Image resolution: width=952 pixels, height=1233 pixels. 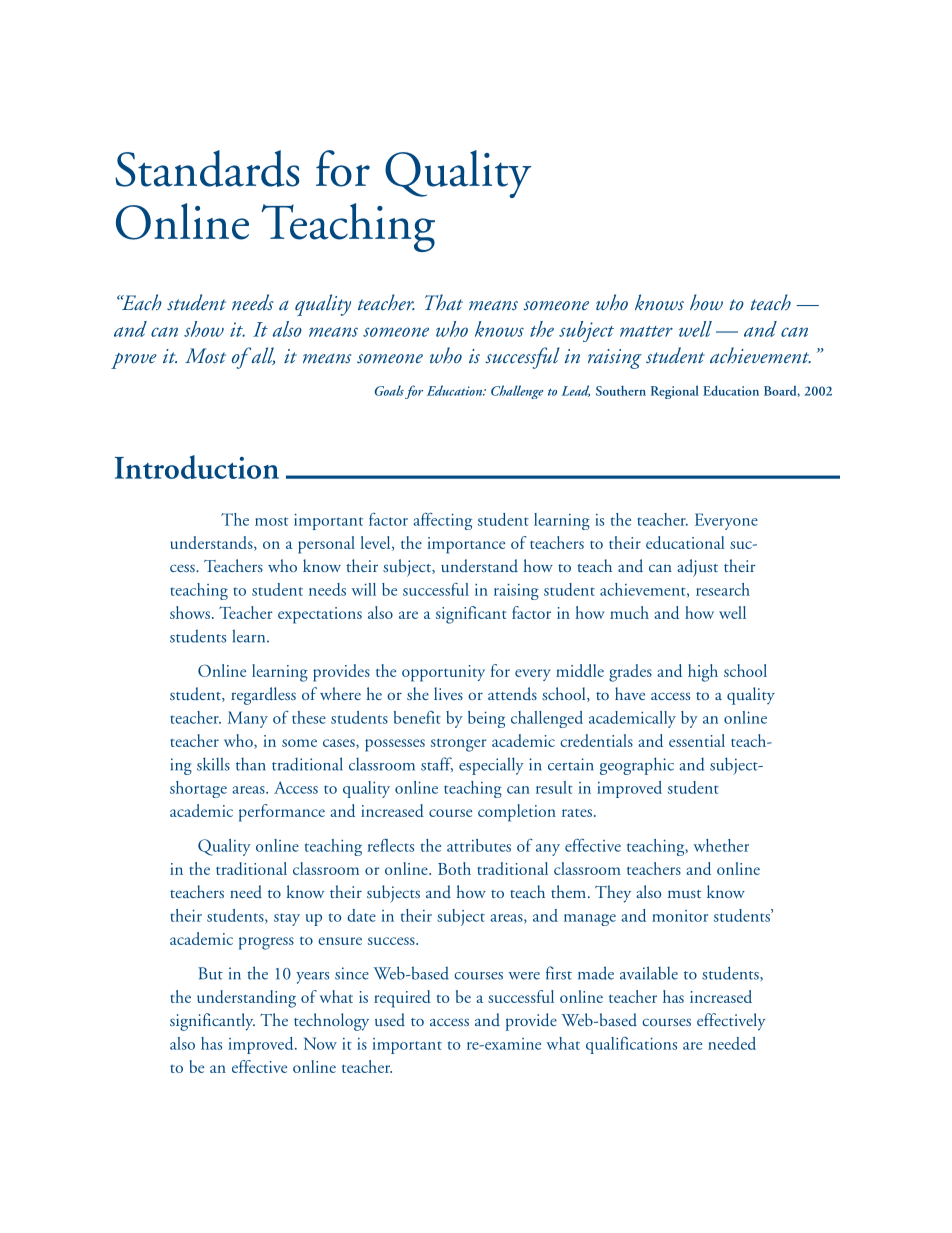 I want to click on qualifications, so click(x=631, y=1045).
